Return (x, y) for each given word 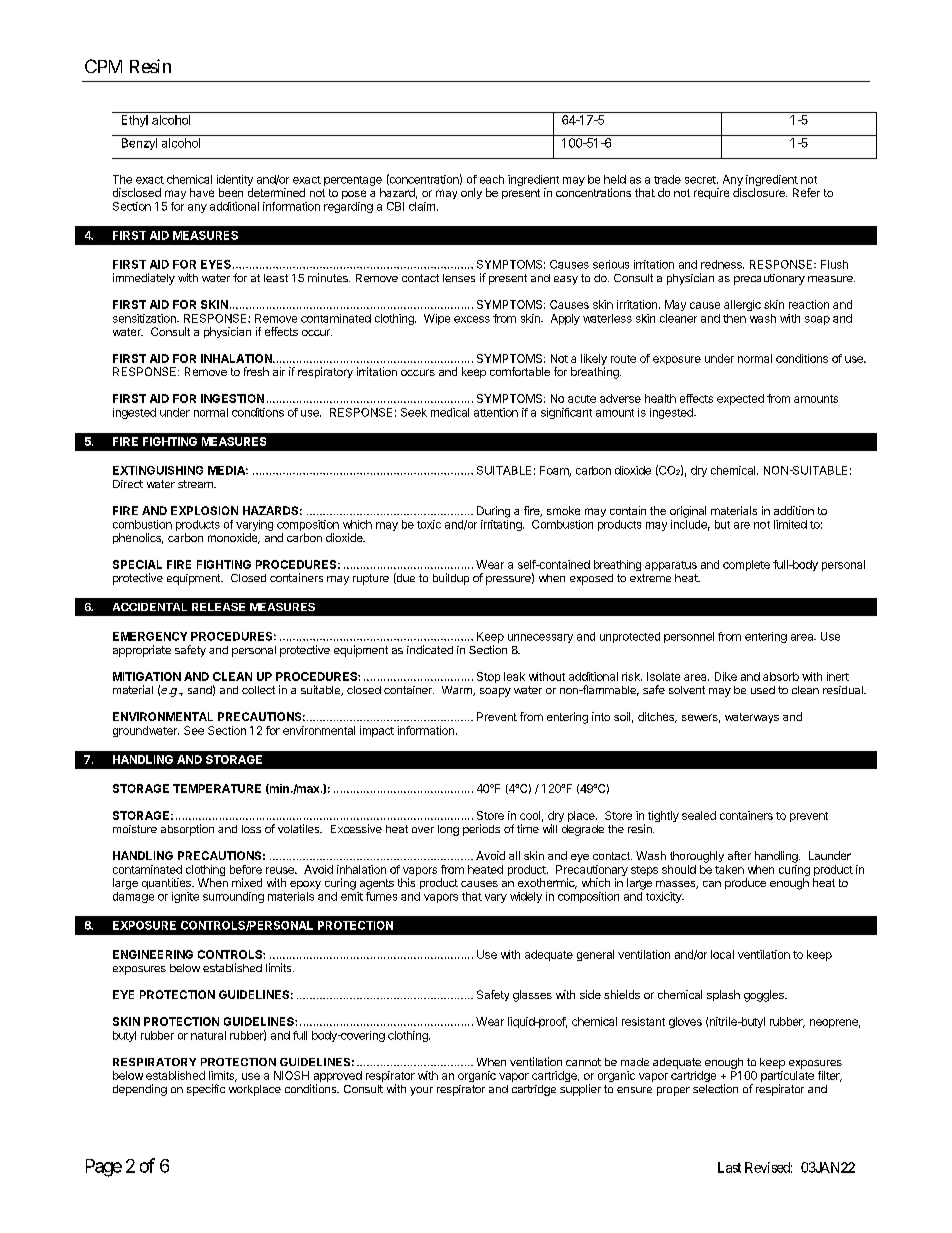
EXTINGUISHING (158, 470)
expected (740, 399)
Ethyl (135, 121)
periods (481, 830)
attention (496, 412)
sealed (699, 815)
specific (206, 1090)
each (492, 179)
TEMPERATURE (217, 788)
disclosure (760, 192)
